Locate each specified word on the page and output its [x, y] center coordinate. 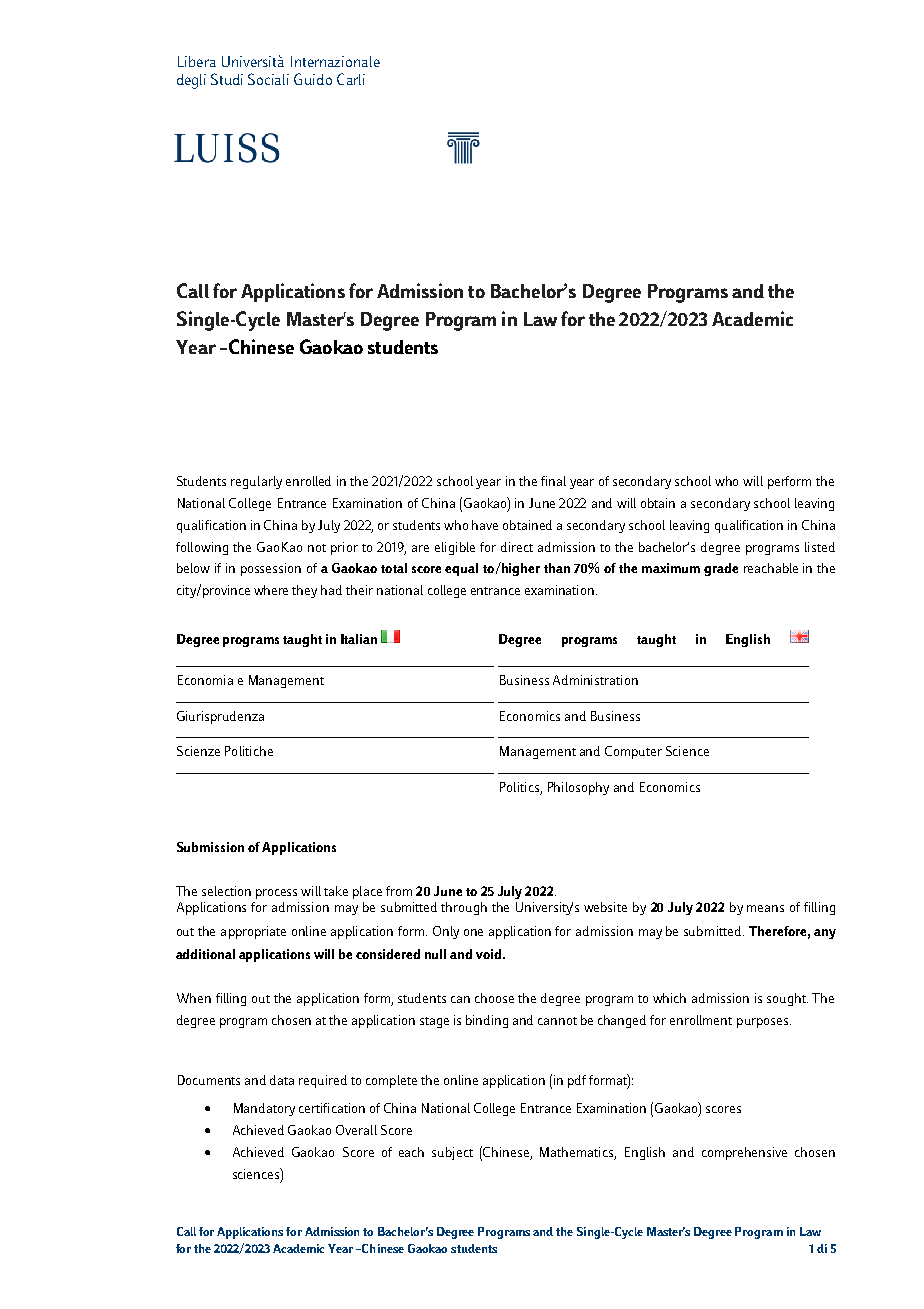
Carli [351, 79]
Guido [313, 79]
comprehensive [744, 1153]
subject [452, 1153]
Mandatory [264, 1109]
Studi [227, 79]
